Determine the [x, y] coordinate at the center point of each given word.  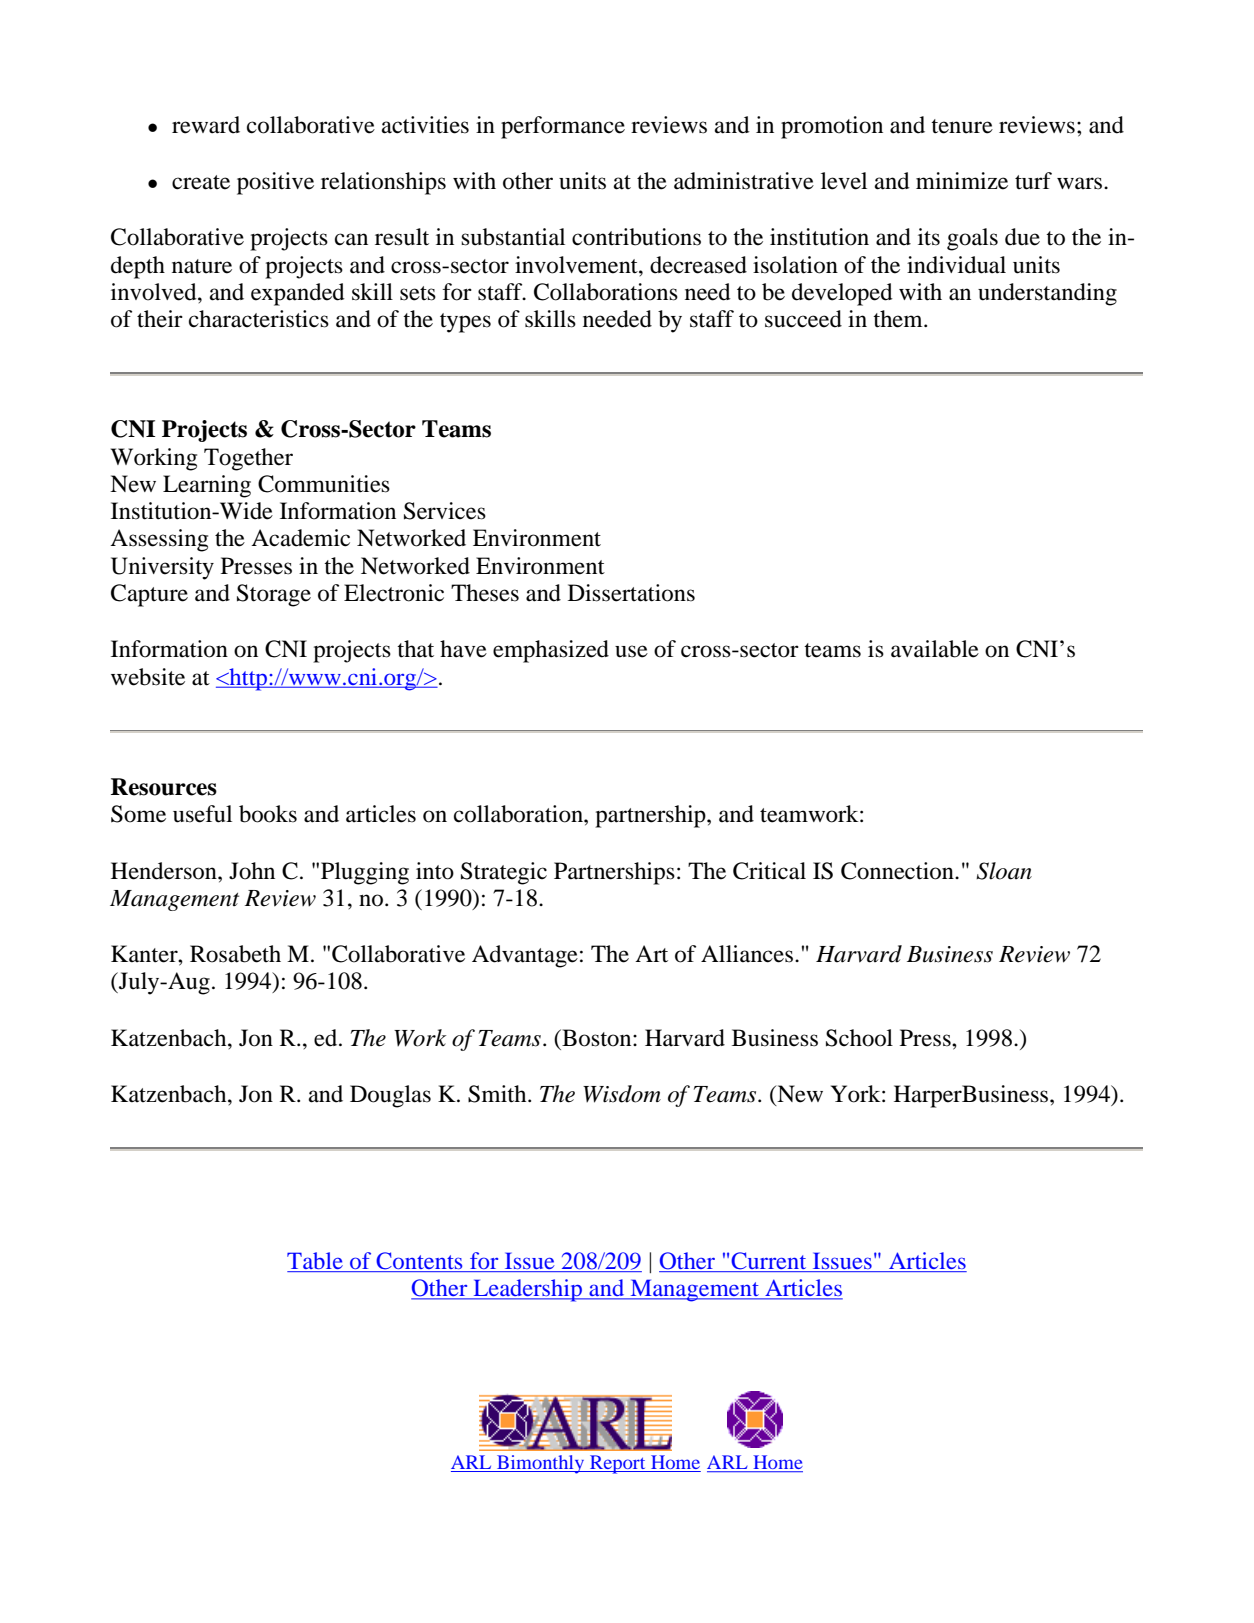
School [859, 1038]
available [935, 649]
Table [316, 1262]
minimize [962, 181]
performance [563, 127]
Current [769, 1262]
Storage [274, 595]
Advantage [525, 956]
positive [275, 183]
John [252, 871]
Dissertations [631, 593]
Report [618, 1464]
